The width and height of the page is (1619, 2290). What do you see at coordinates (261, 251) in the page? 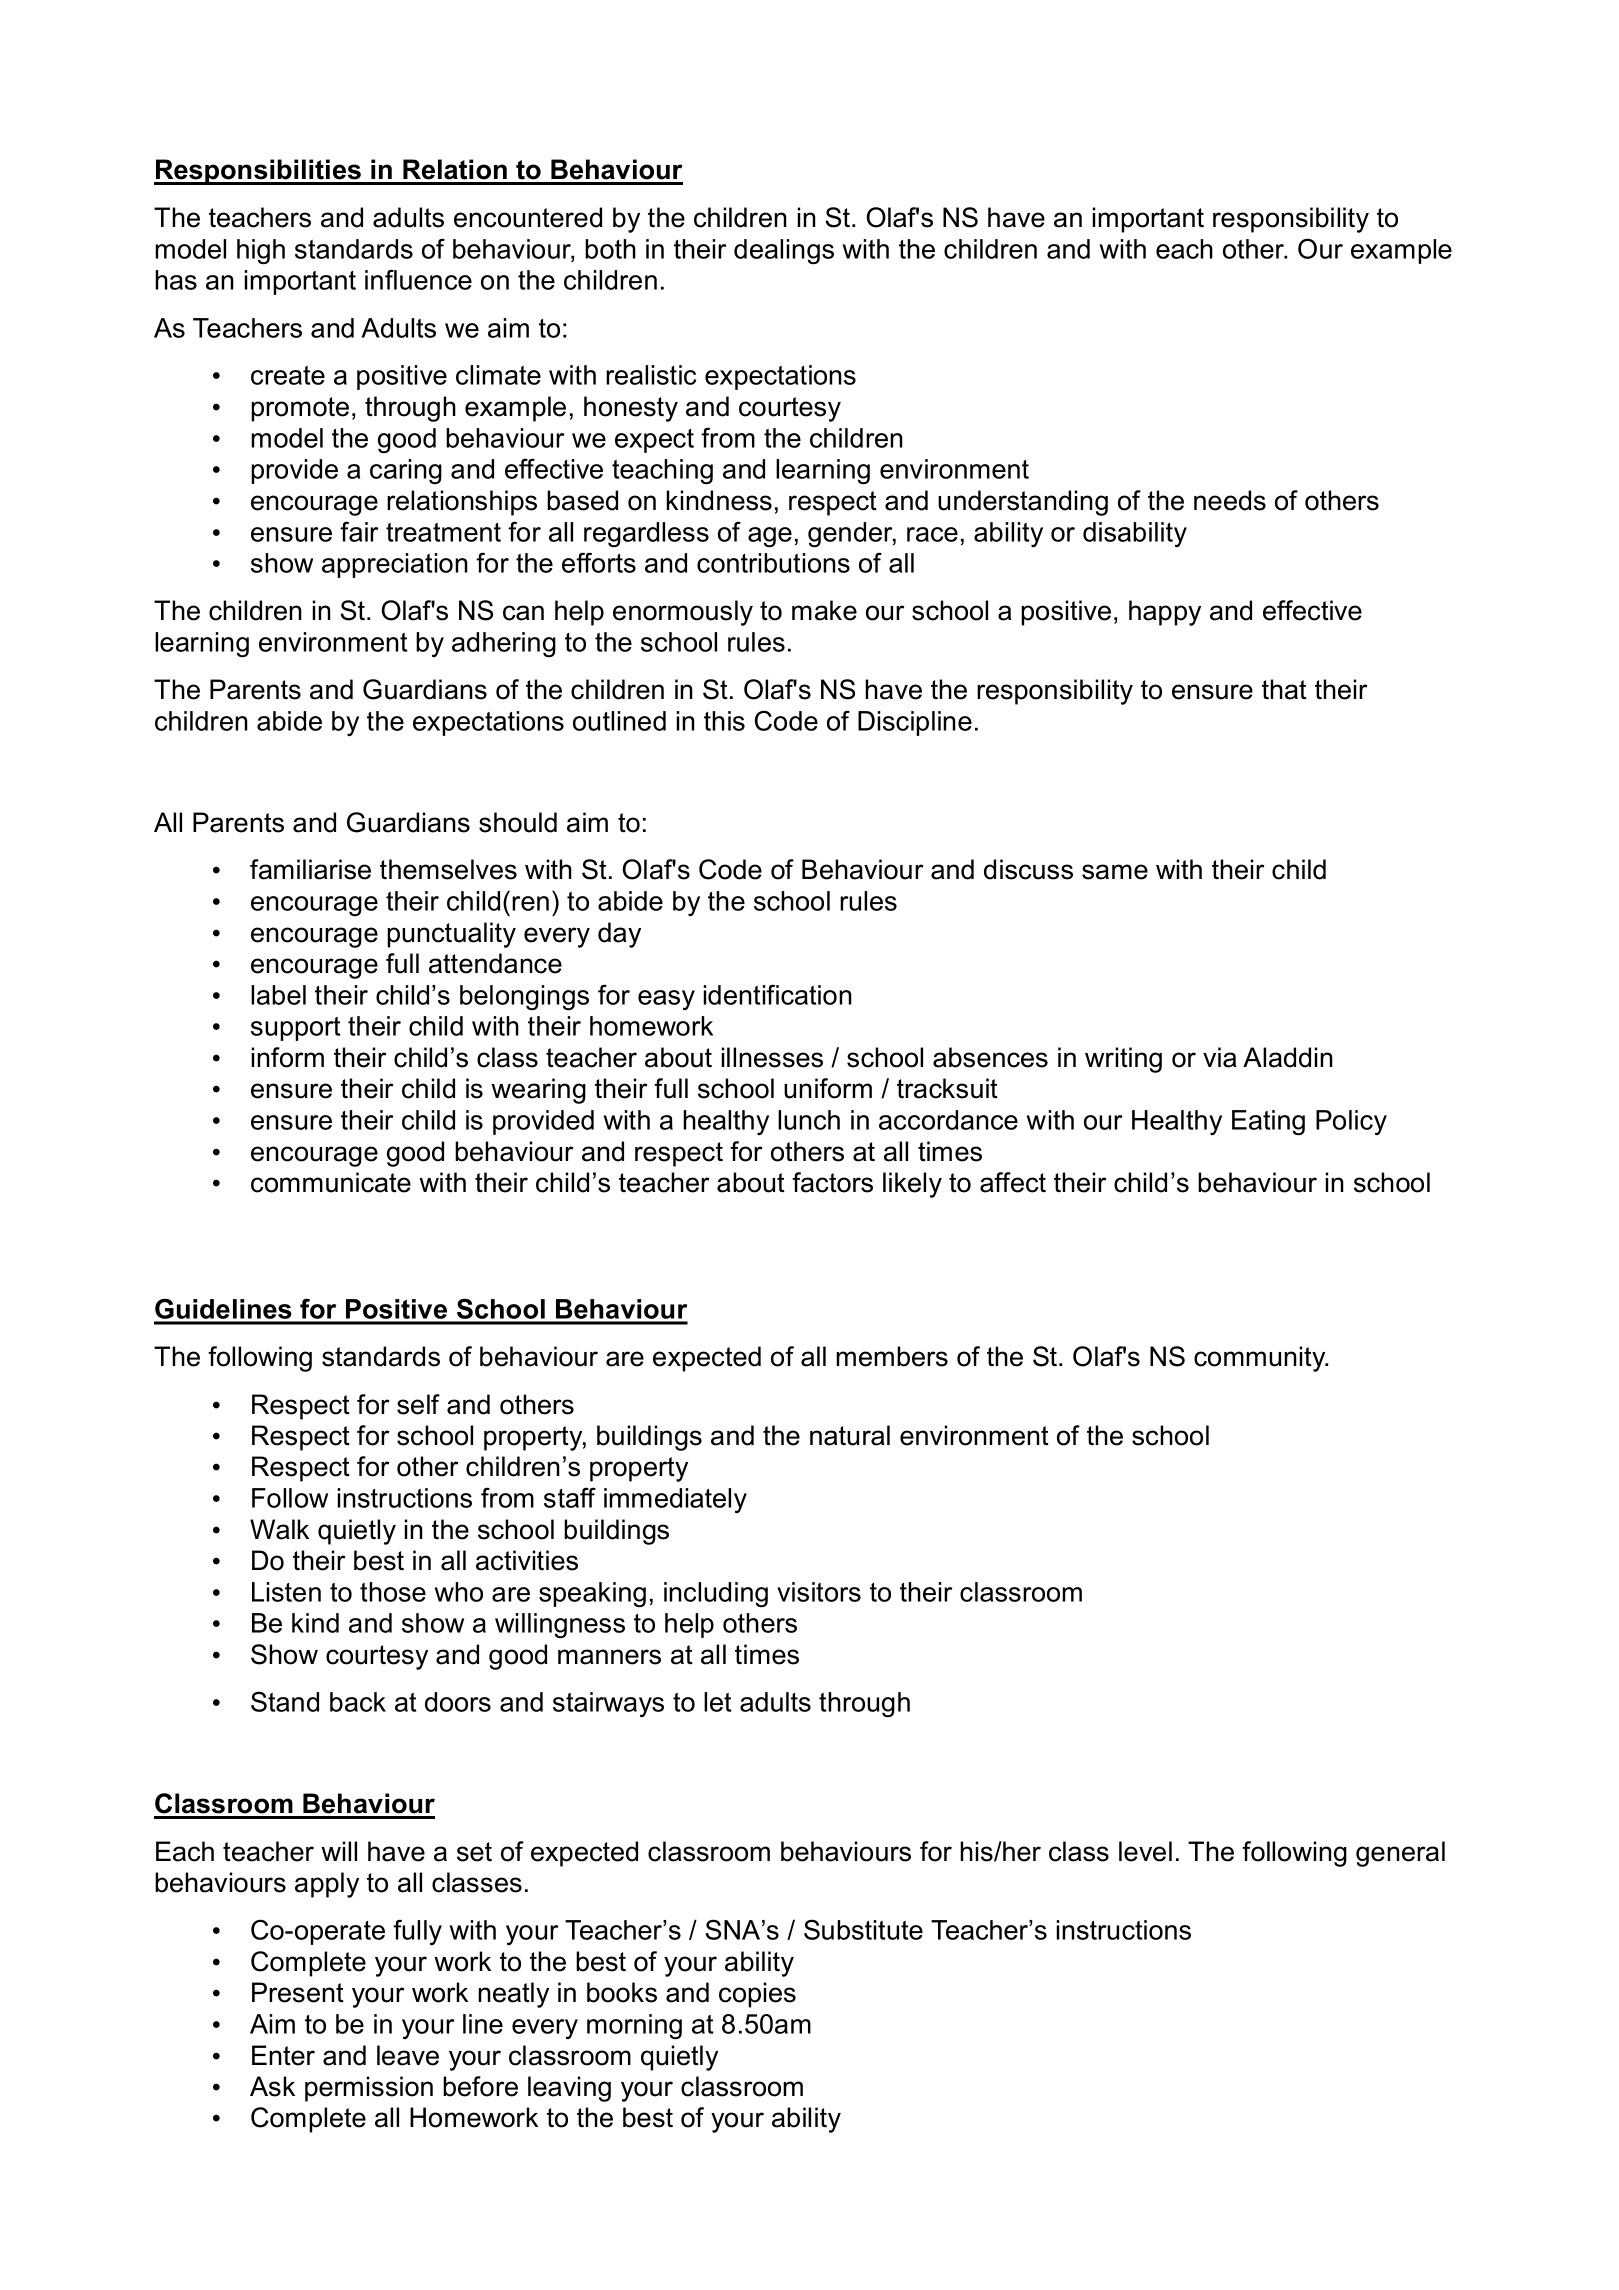
I see `high` at bounding box center [261, 251].
